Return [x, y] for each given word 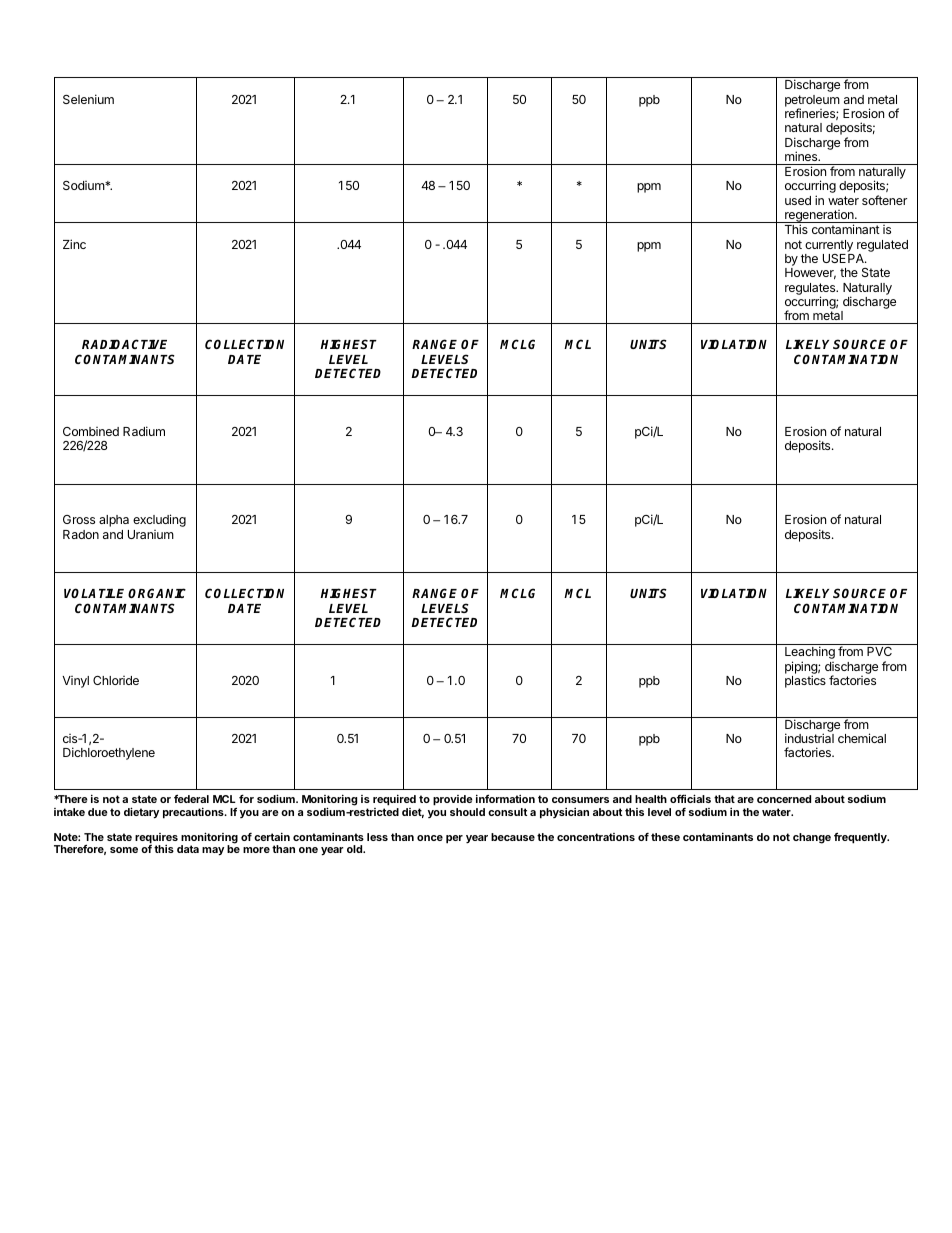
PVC [879, 651]
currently [829, 246]
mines [802, 156]
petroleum [812, 102]
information [505, 798]
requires [156, 839]
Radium [144, 431]
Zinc [74, 244]
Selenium [88, 99]
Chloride [116, 680]
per [454, 839]
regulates [811, 290]
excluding [159, 520]
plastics [805, 681]
